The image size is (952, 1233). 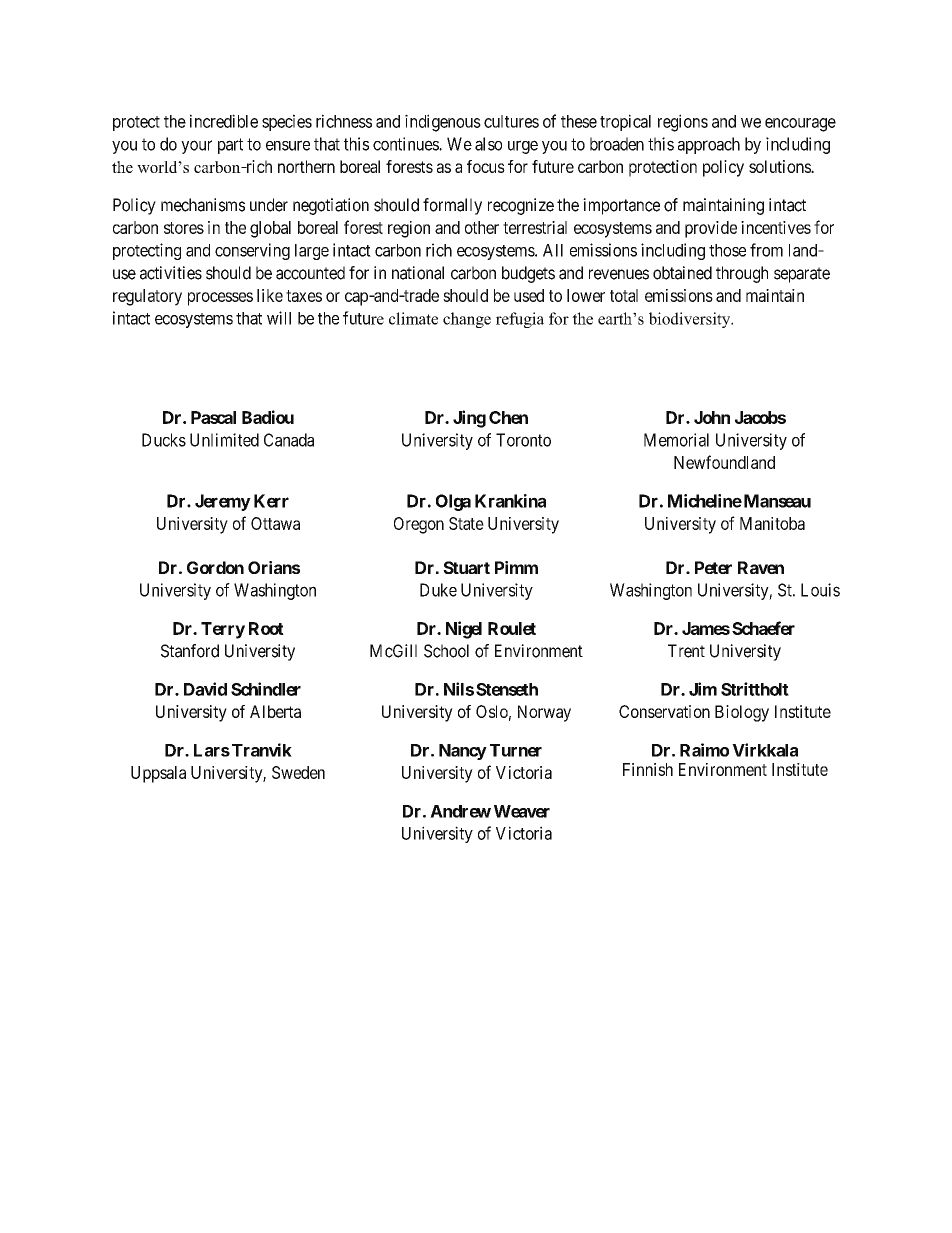 I want to click on through, so click(x=742, y=274).
